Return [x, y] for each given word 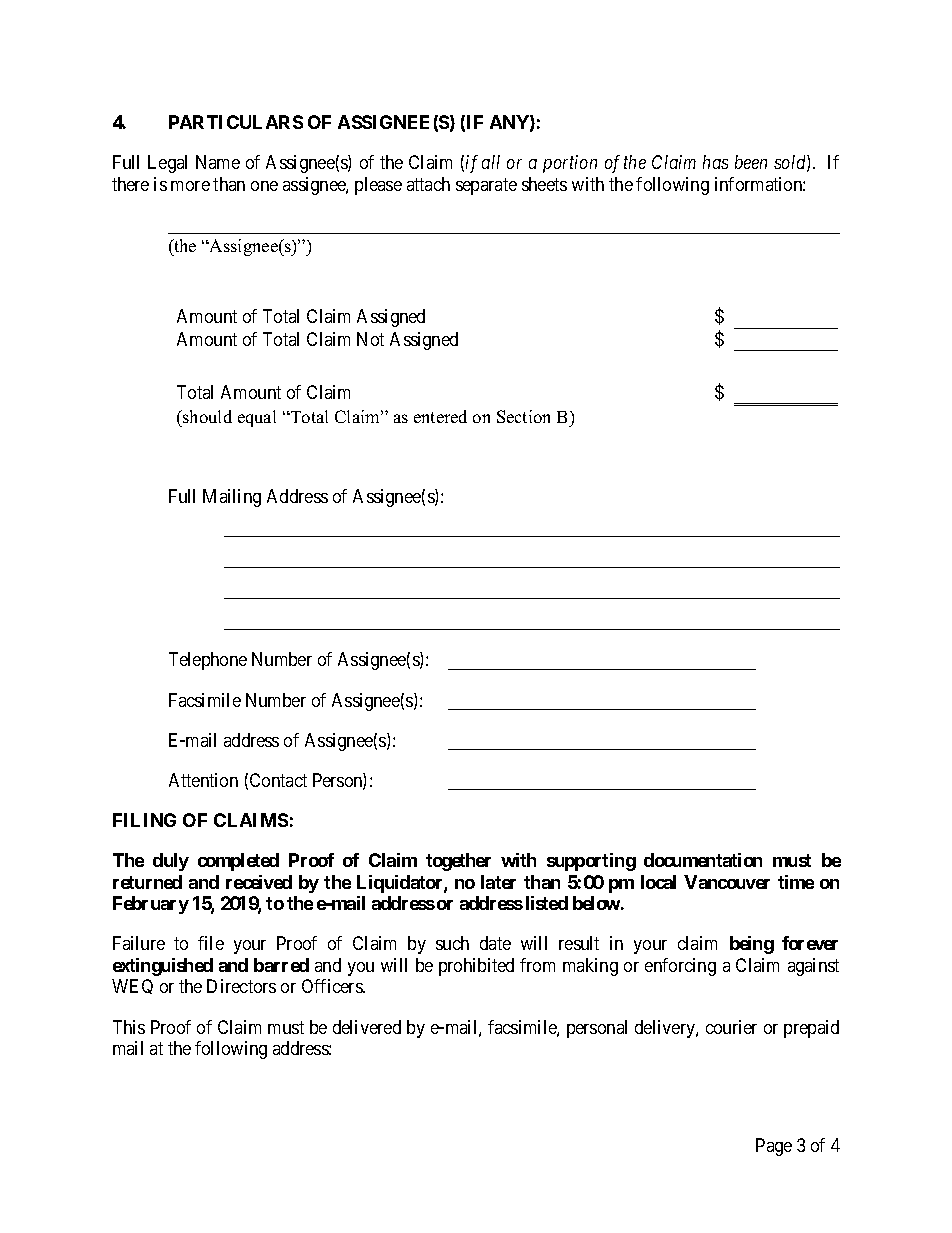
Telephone [208, 661]
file [211, 943]
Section [523, 416]
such [452, 943]
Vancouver [727, 882]
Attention [203, 780]
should [206, 416]
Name [218, 162]
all [491, 162]
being [752, 945]
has [715, 162]
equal [257, 418]
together [458, 862]
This [129, 1027]
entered [440, 416]
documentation [703, 860]
